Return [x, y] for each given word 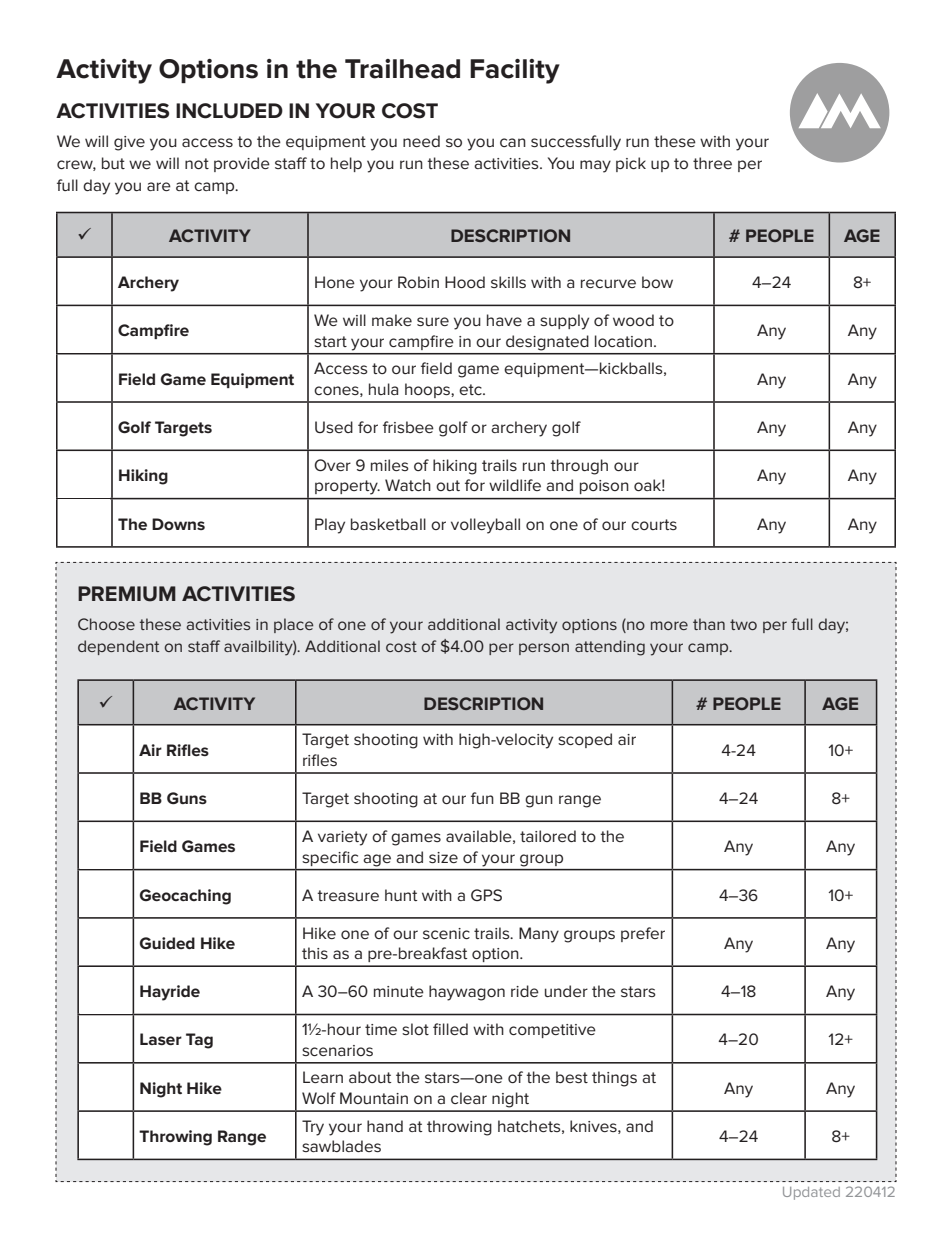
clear [469, 1098]
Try [313, 1128]
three [712, 163]
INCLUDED [229, 111]
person [544, 649]
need [421, 141]
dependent [118, 647]
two [743, 624]
